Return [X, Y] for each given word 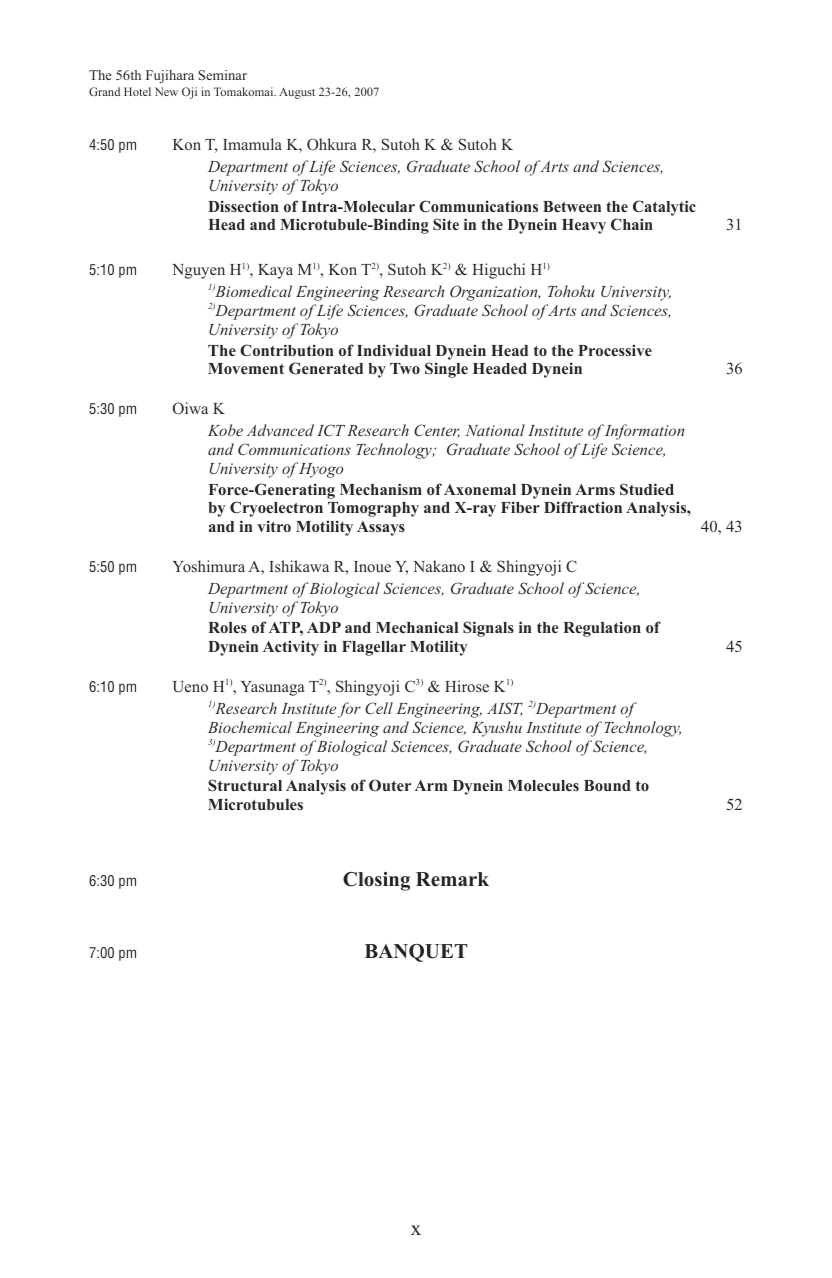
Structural [245, 785]
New [166, 91]
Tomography [373, 509]
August [297, 93]
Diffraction [583, 507]
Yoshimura [209, 566]
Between [572, 206]
